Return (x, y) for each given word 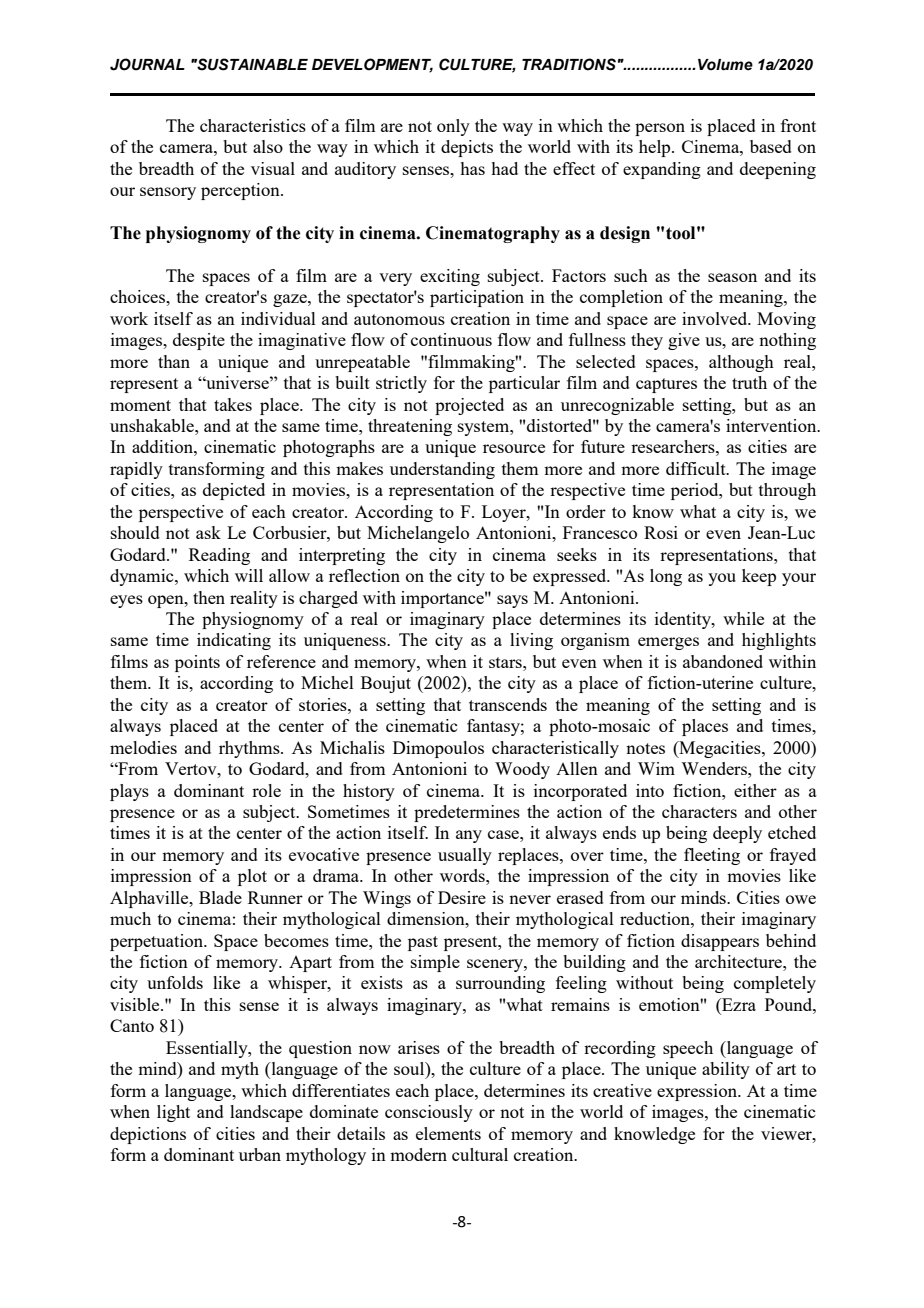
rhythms (250, 749)
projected (469, 406)
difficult (697, 468)
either (755, 790)
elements (448, 1133)
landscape (266, 1113)
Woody (522, 770)
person (660, 129)
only (453, 127)
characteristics (253, 125)
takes (233, 404)
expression (698, 1092)
